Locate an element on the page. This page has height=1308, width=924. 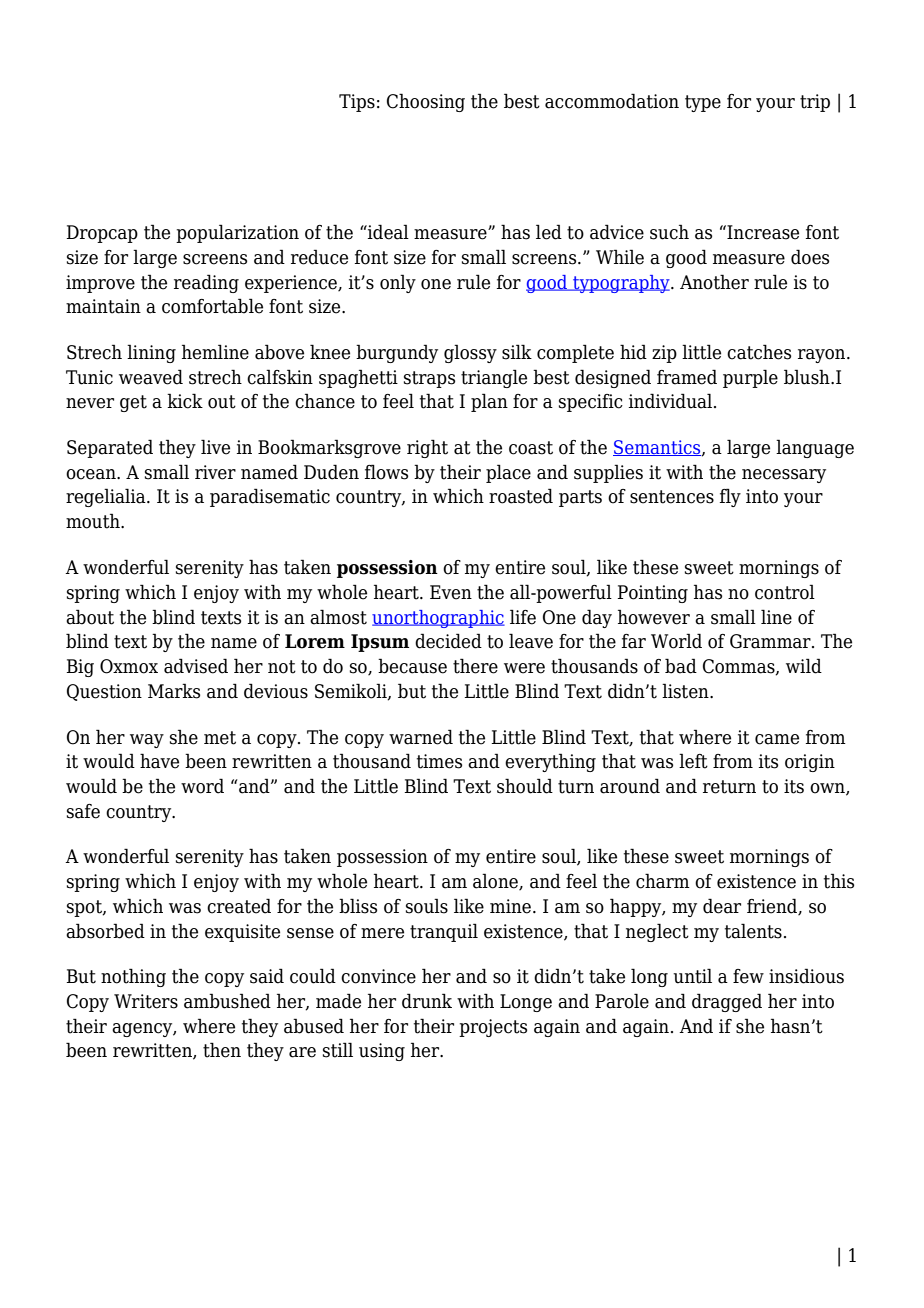
projects is located at coordinates (493, 1028).
